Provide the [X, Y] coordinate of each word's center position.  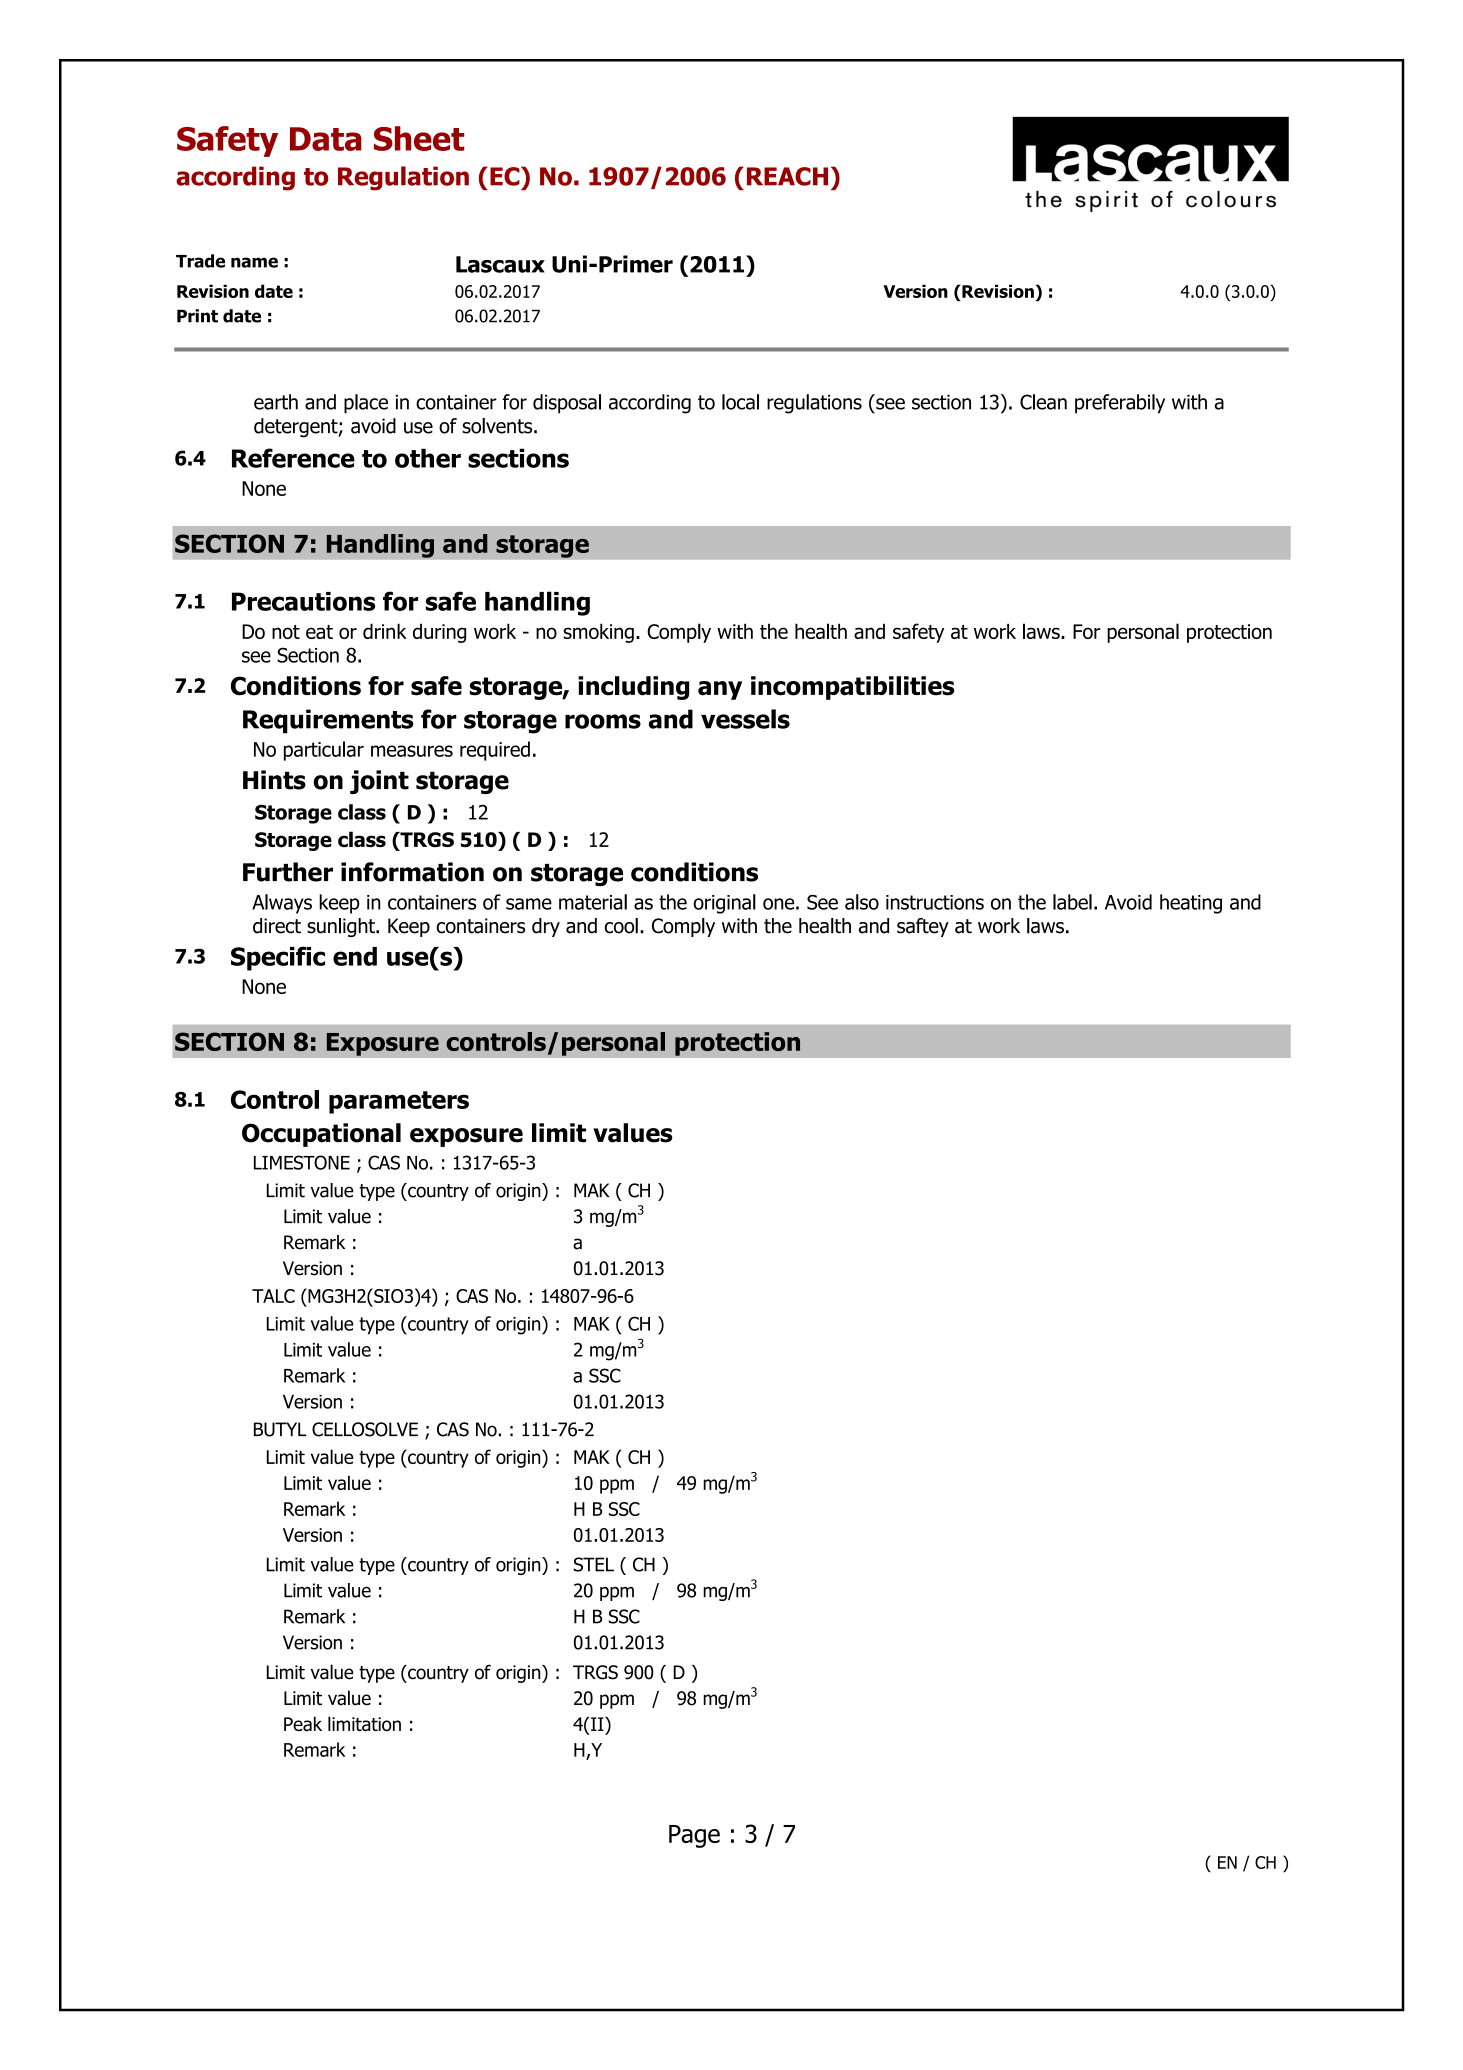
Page [694, 1836]
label [1072, 902]
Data [326, 139]
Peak [303, 1724]
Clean [1043, 402]
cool [621, 926]
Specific [278, 958]
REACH [787, 176]
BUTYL [280, 1429]
